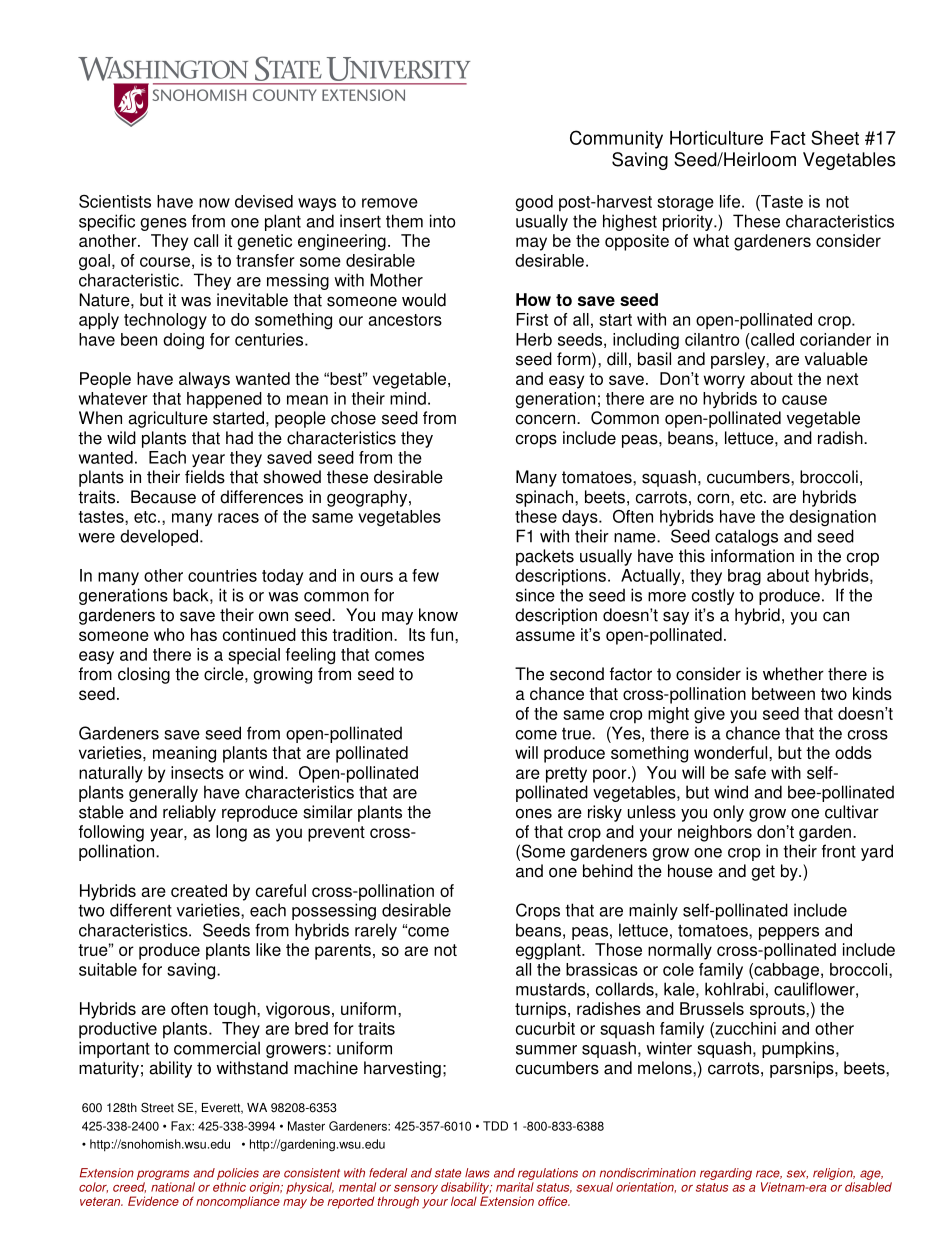  What do you see at coordinates (835, 137) in the screenshot?
I see `Sheet` at bounding box center [835, 137].
